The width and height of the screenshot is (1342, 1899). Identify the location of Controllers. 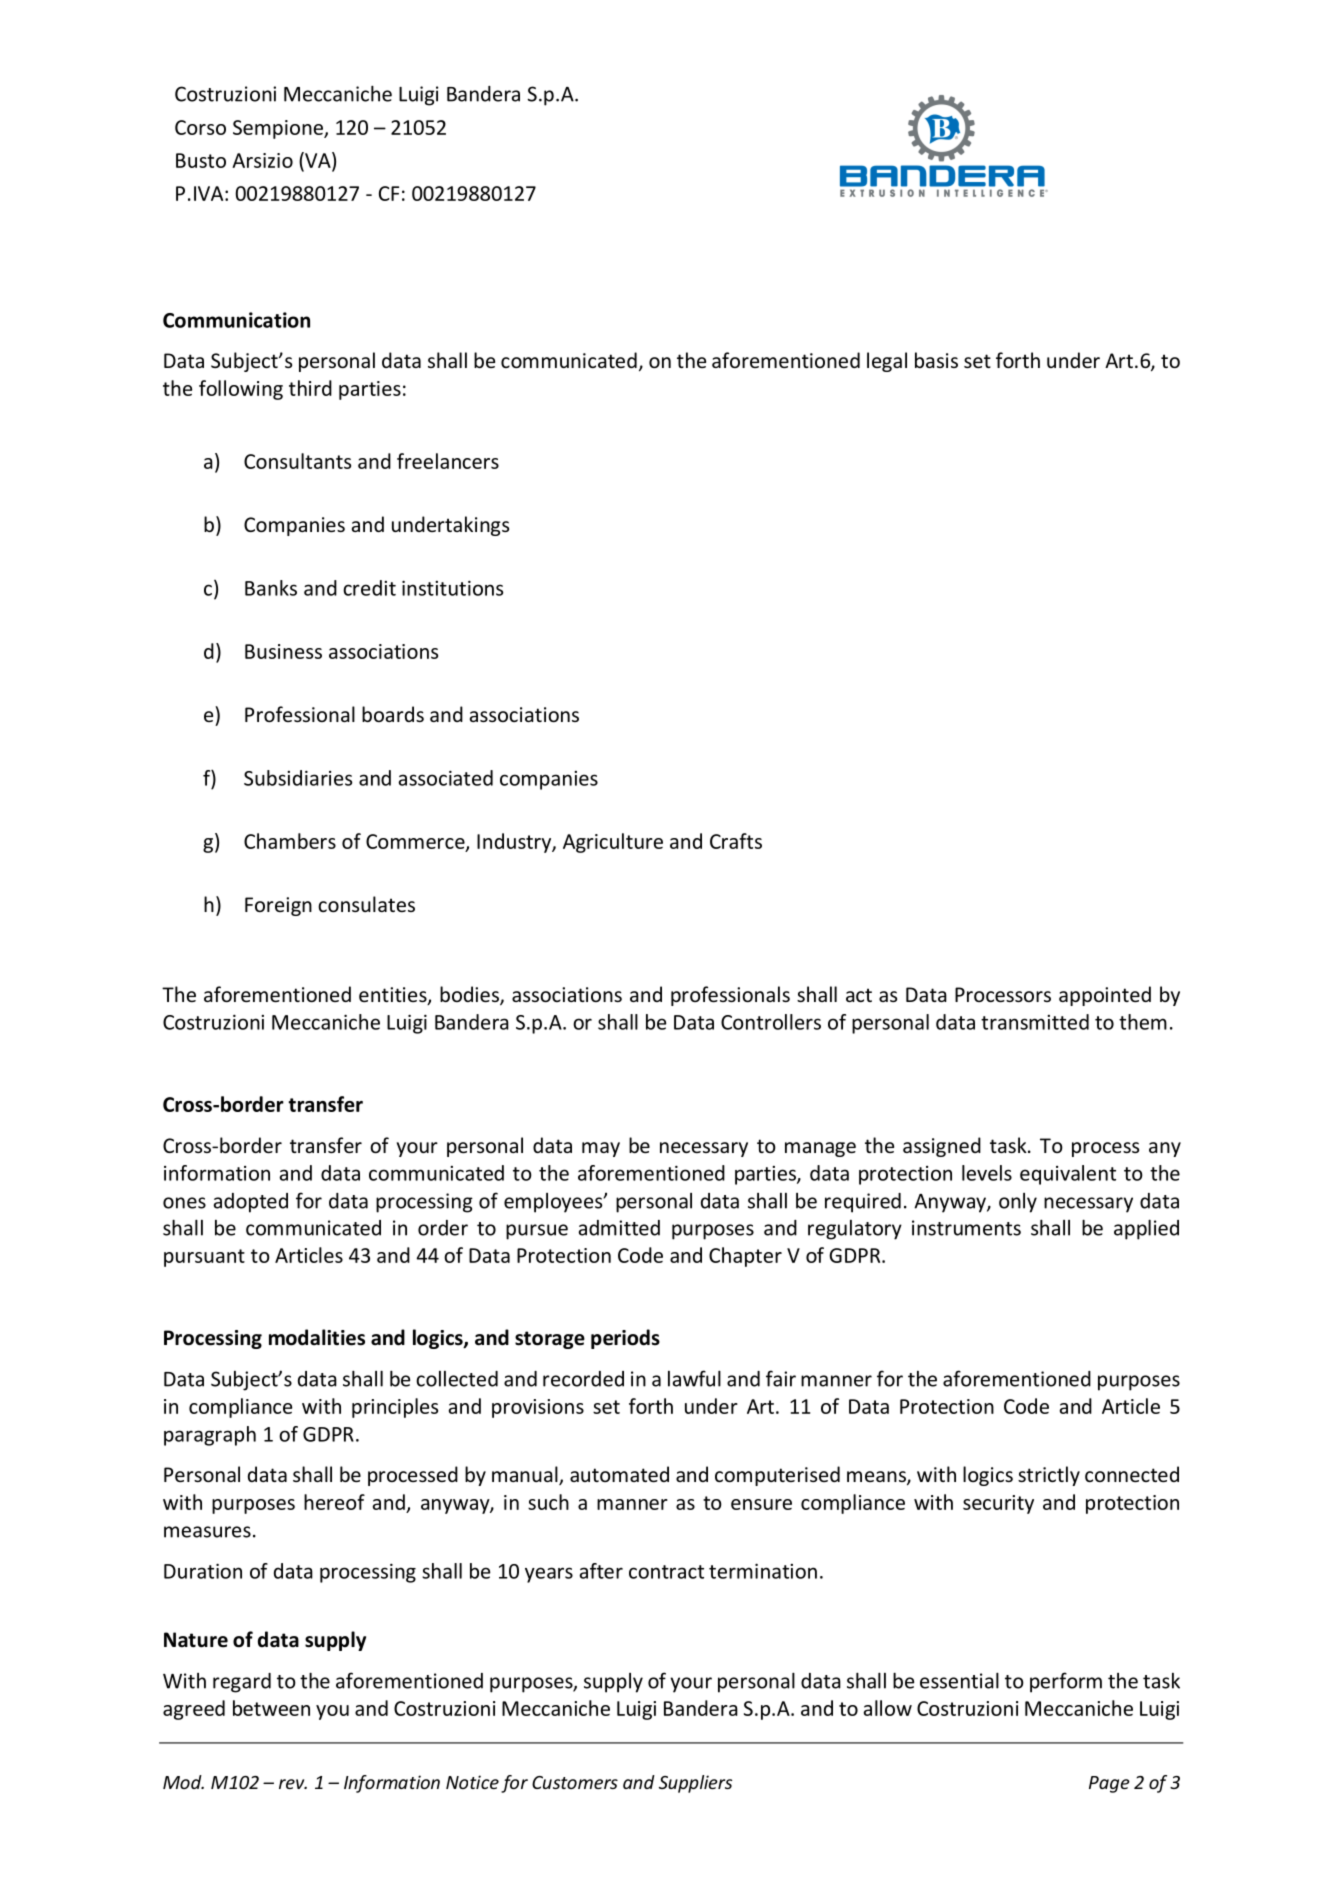
(771, 1022).
